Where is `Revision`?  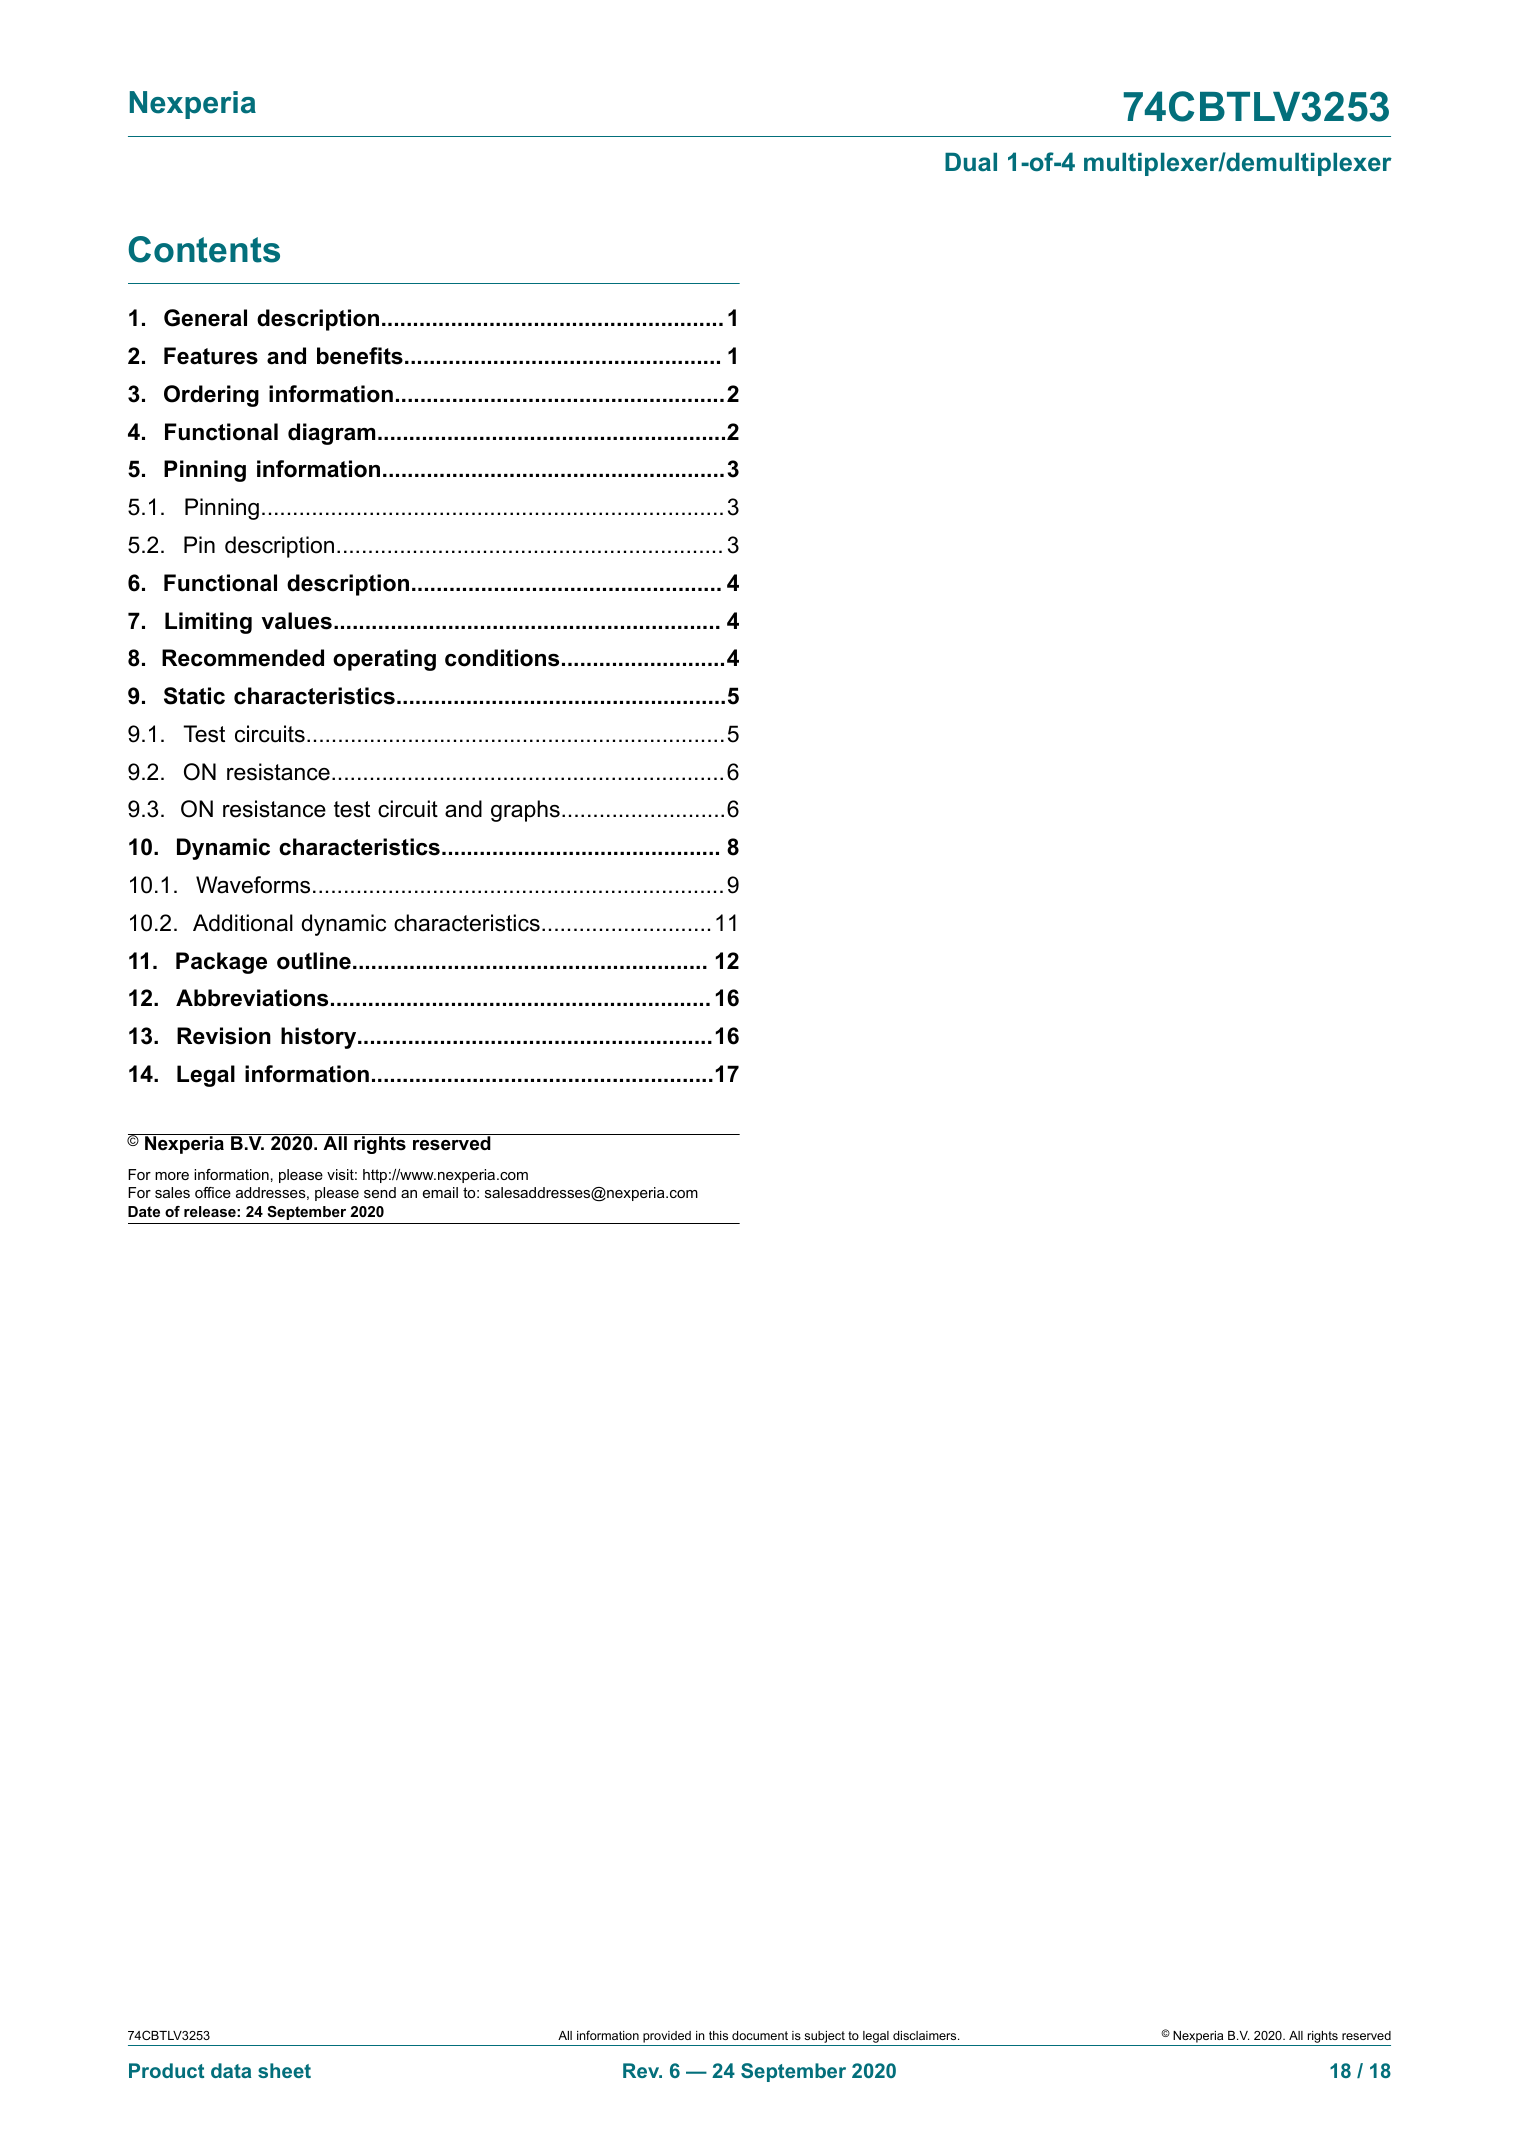
Revision is located at coordinates (224, 1036).
